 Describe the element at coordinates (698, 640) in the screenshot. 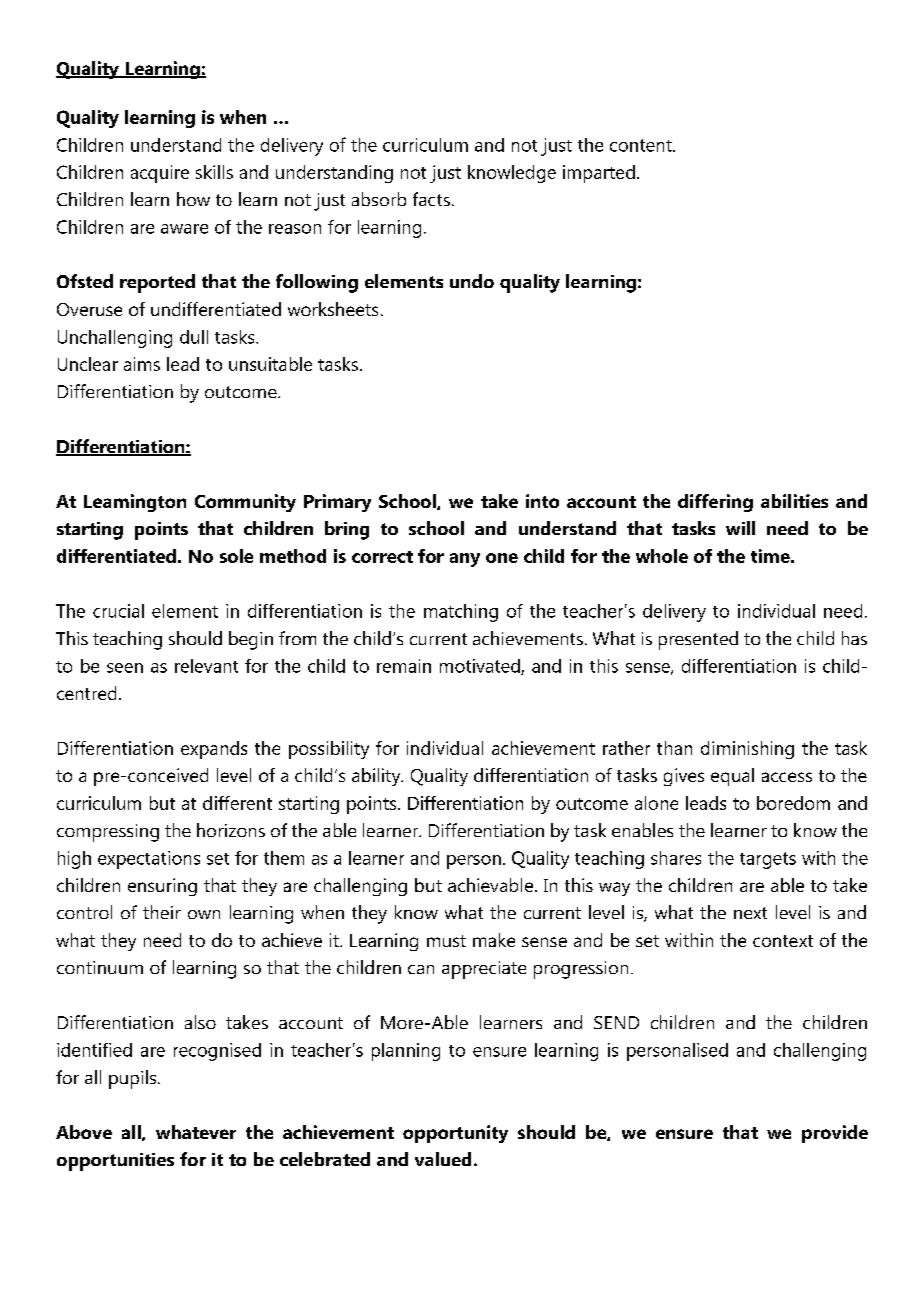

I see `presented` at that location.
